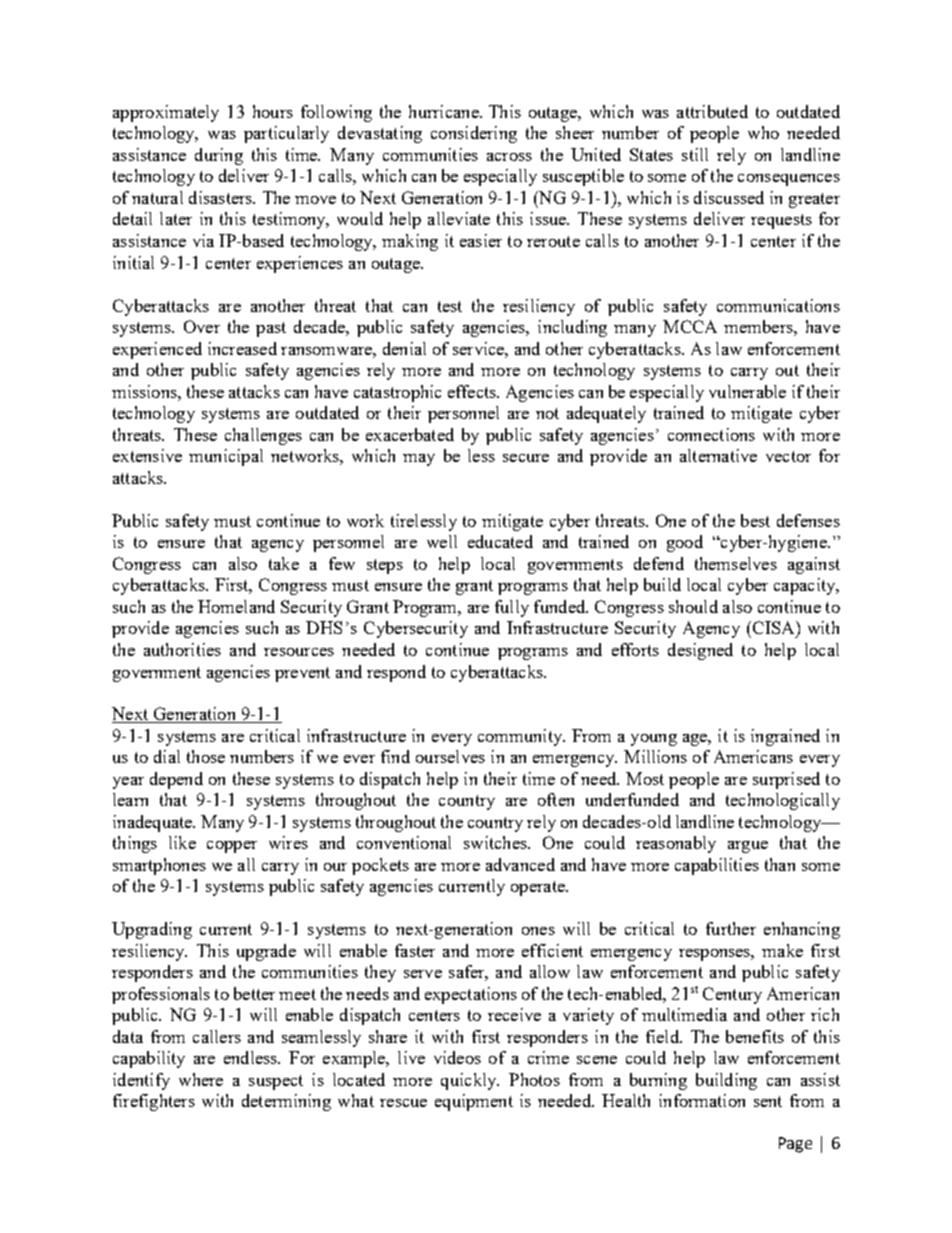 The width and height of the screenshot is (952, 1233). I want to click on vulnerable, so click(747, 391).
